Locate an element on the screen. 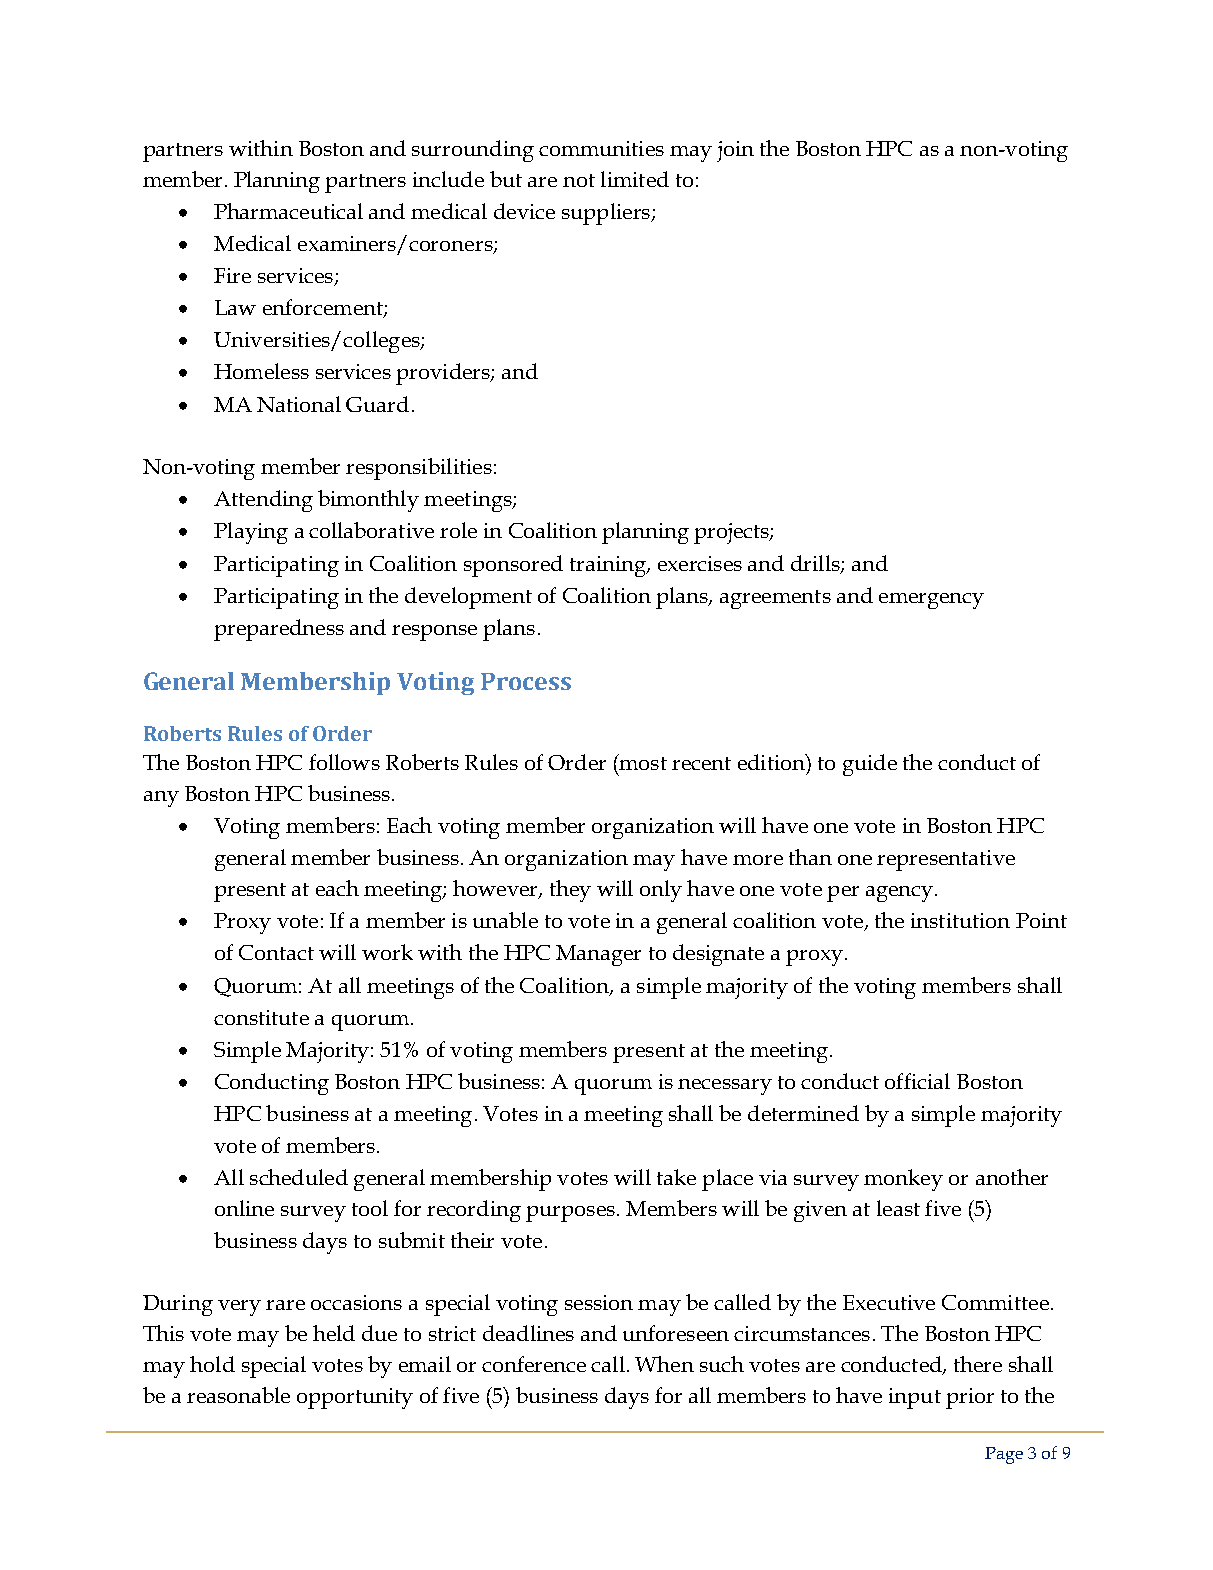 This screenshot has height=1570, width=1213. limited is located at coordinates (635, 179).
